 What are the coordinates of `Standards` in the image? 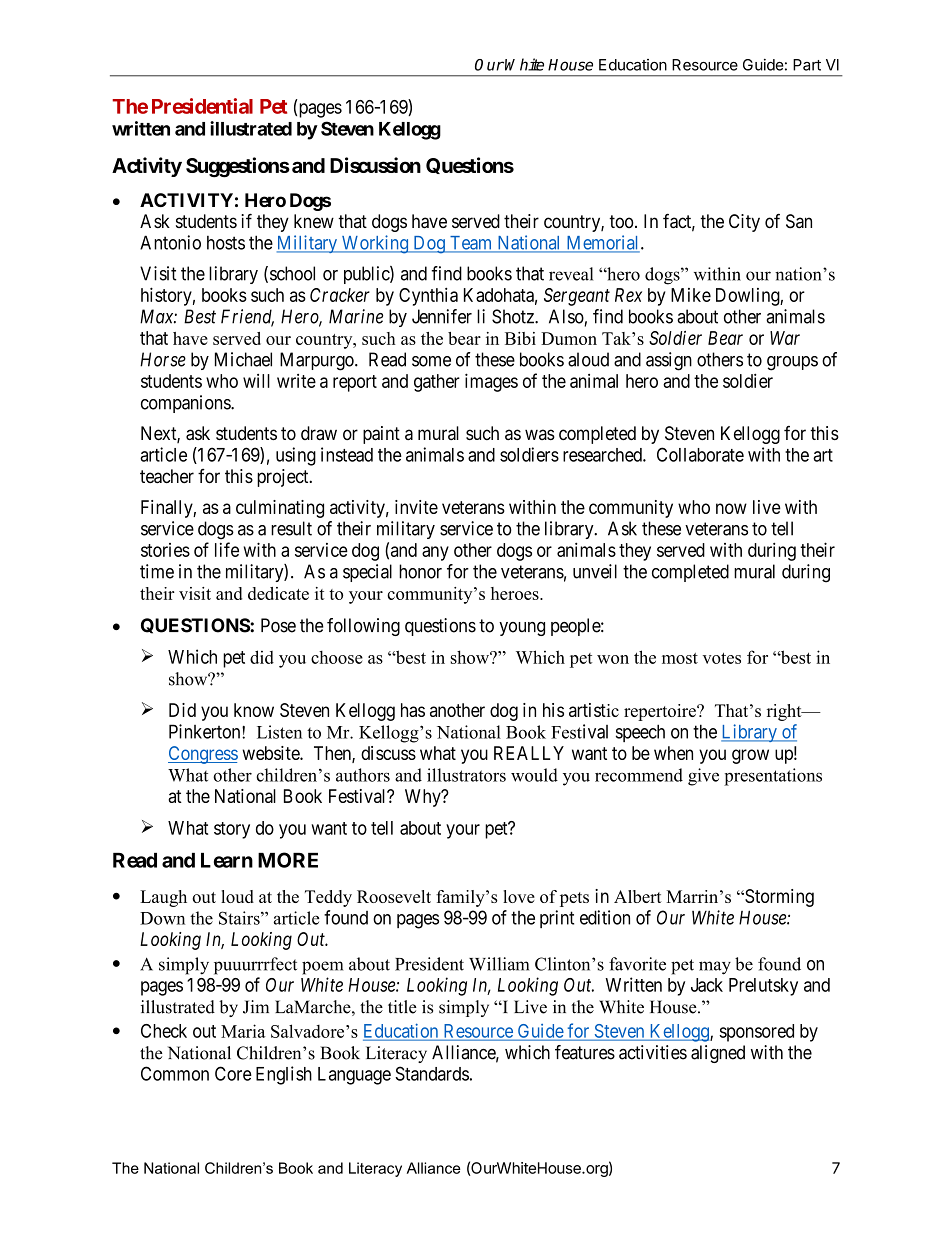 It's located at (432, 1073).
